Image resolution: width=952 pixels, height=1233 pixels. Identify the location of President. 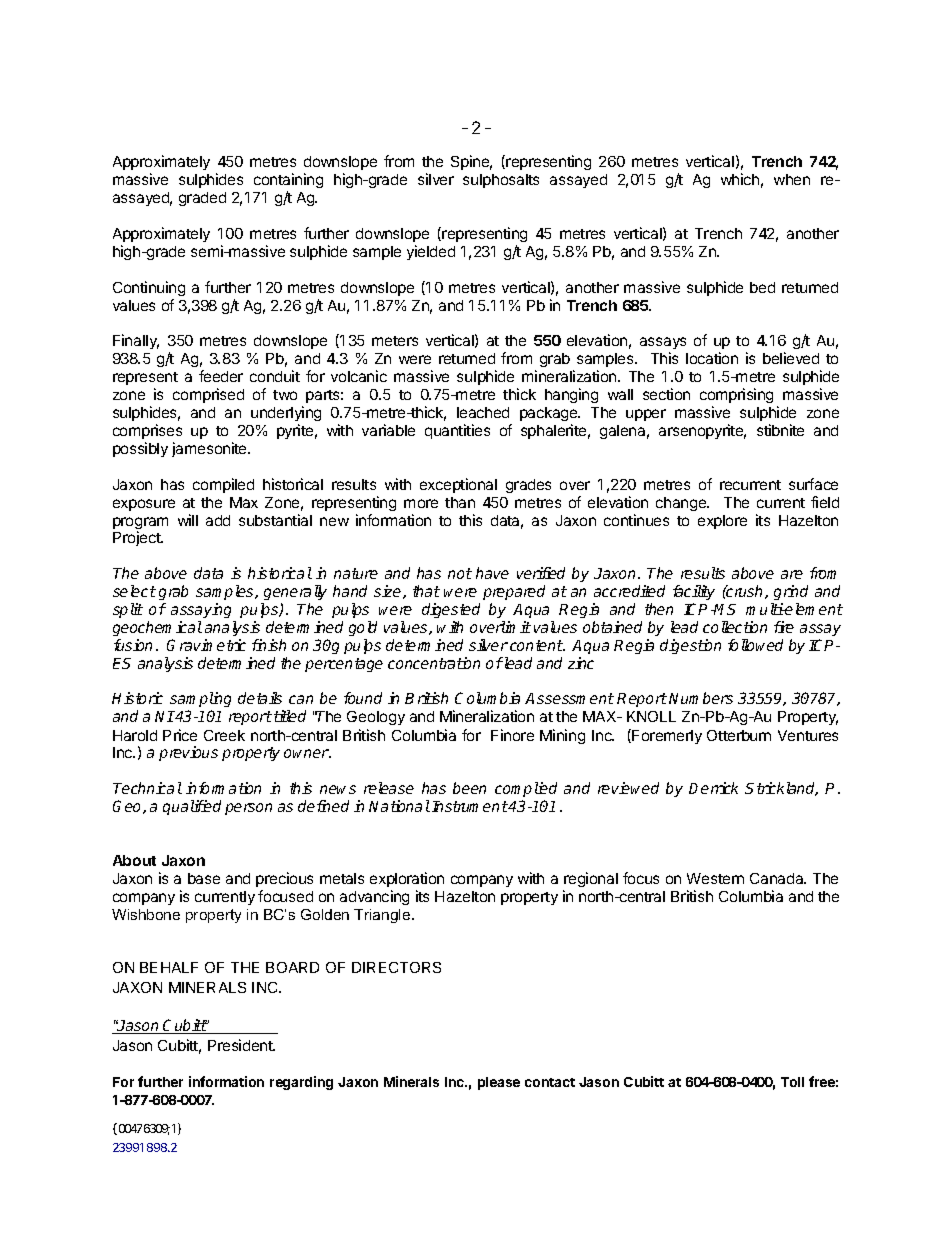
(241, 1045).
